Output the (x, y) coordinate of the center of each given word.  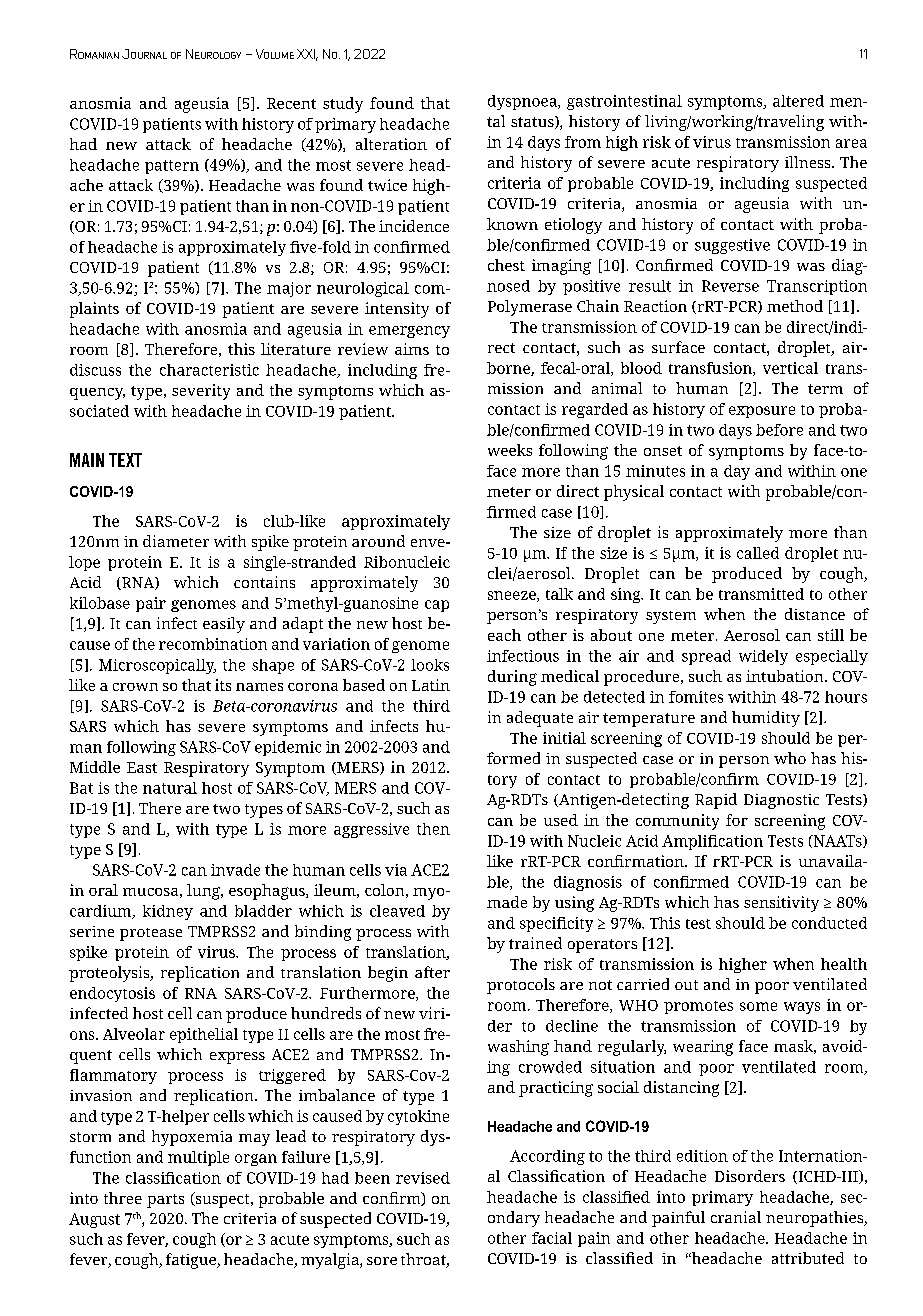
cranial (736, 1217)
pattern (172, 167)
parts (165, 1201)
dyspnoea (523, 102)
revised (423, 1178)
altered (798, 101)
